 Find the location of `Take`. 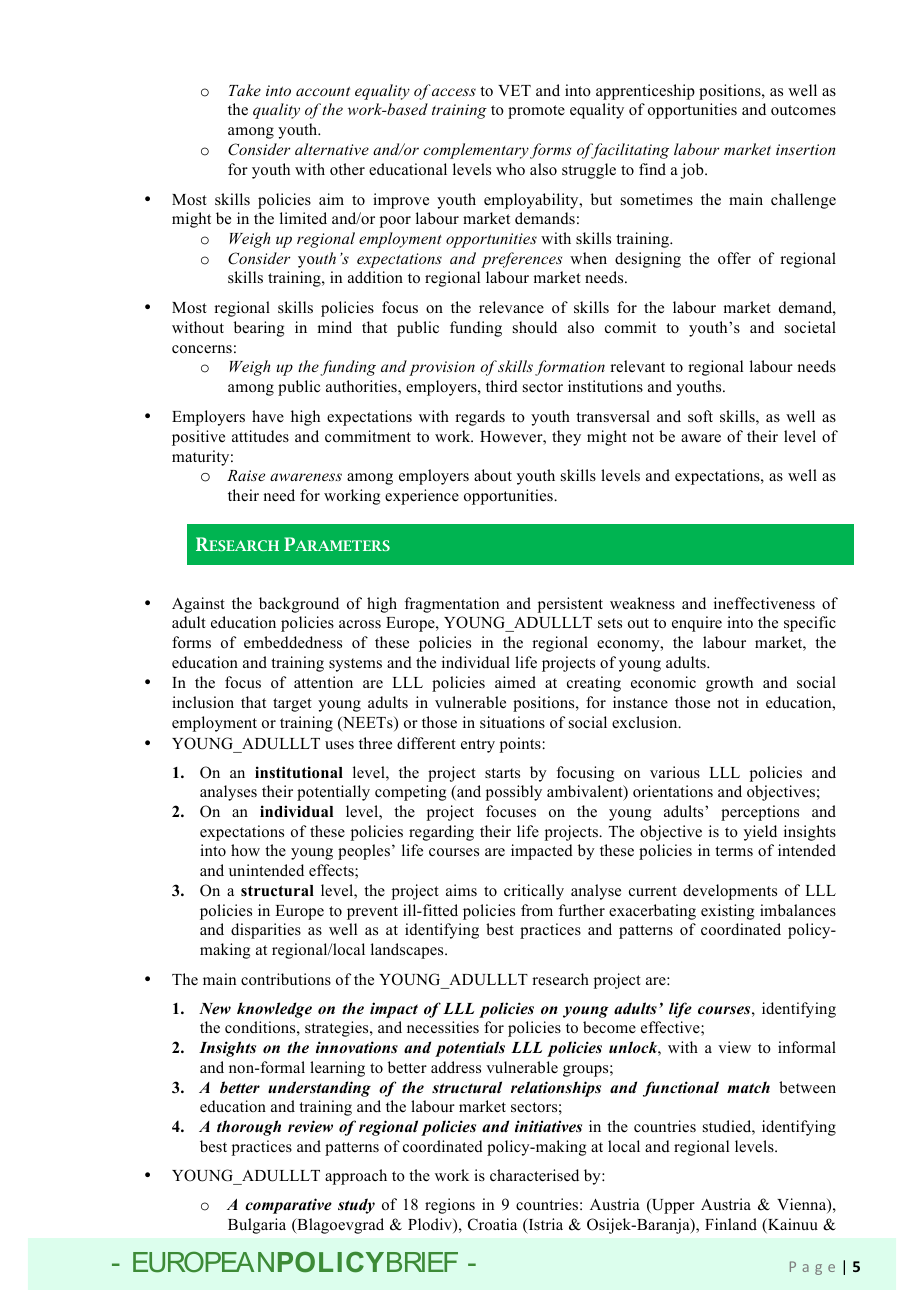

Take is located at coordinates (245, 90).
